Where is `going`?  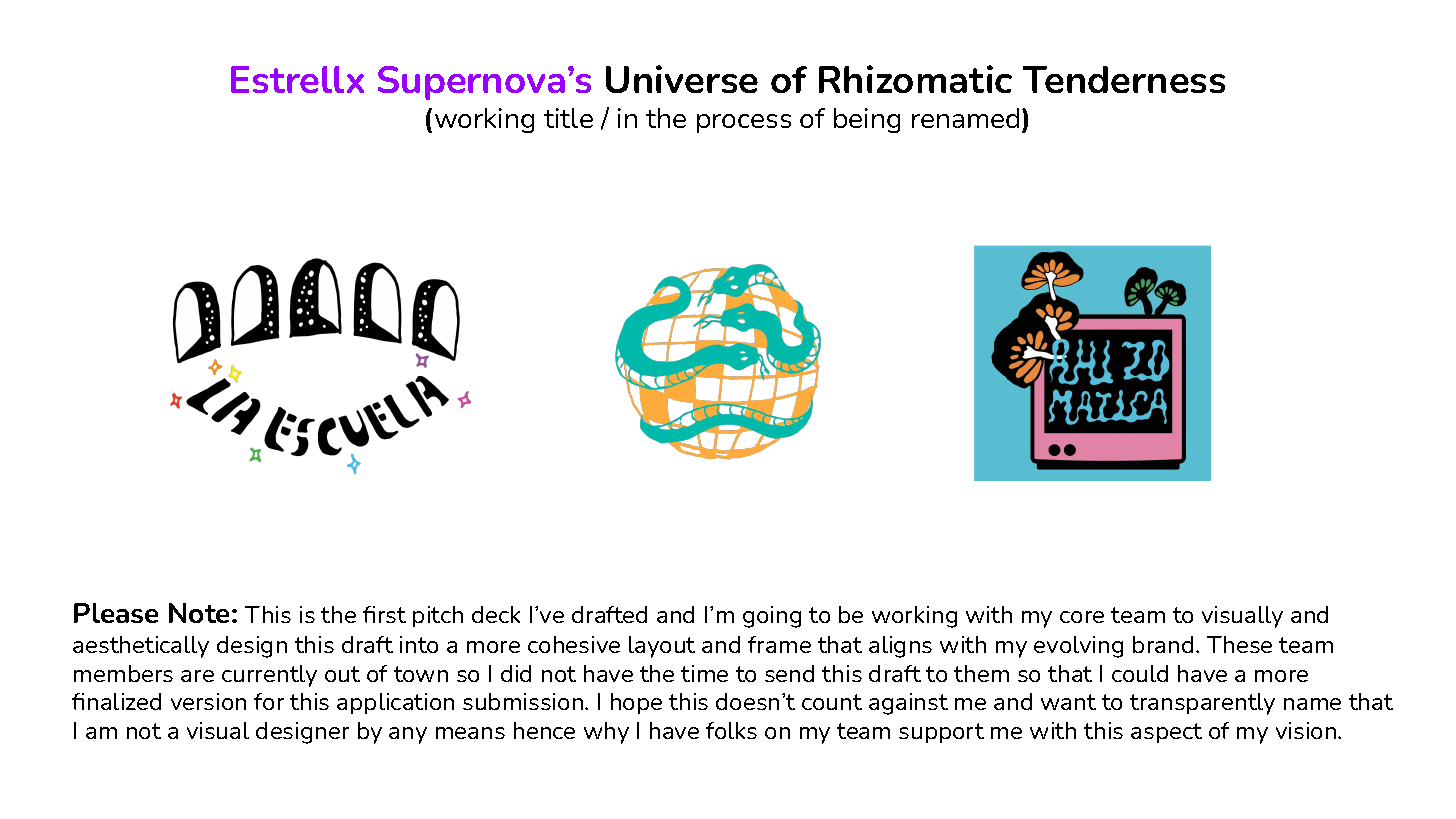 going is located at coordinates (772, 617).
